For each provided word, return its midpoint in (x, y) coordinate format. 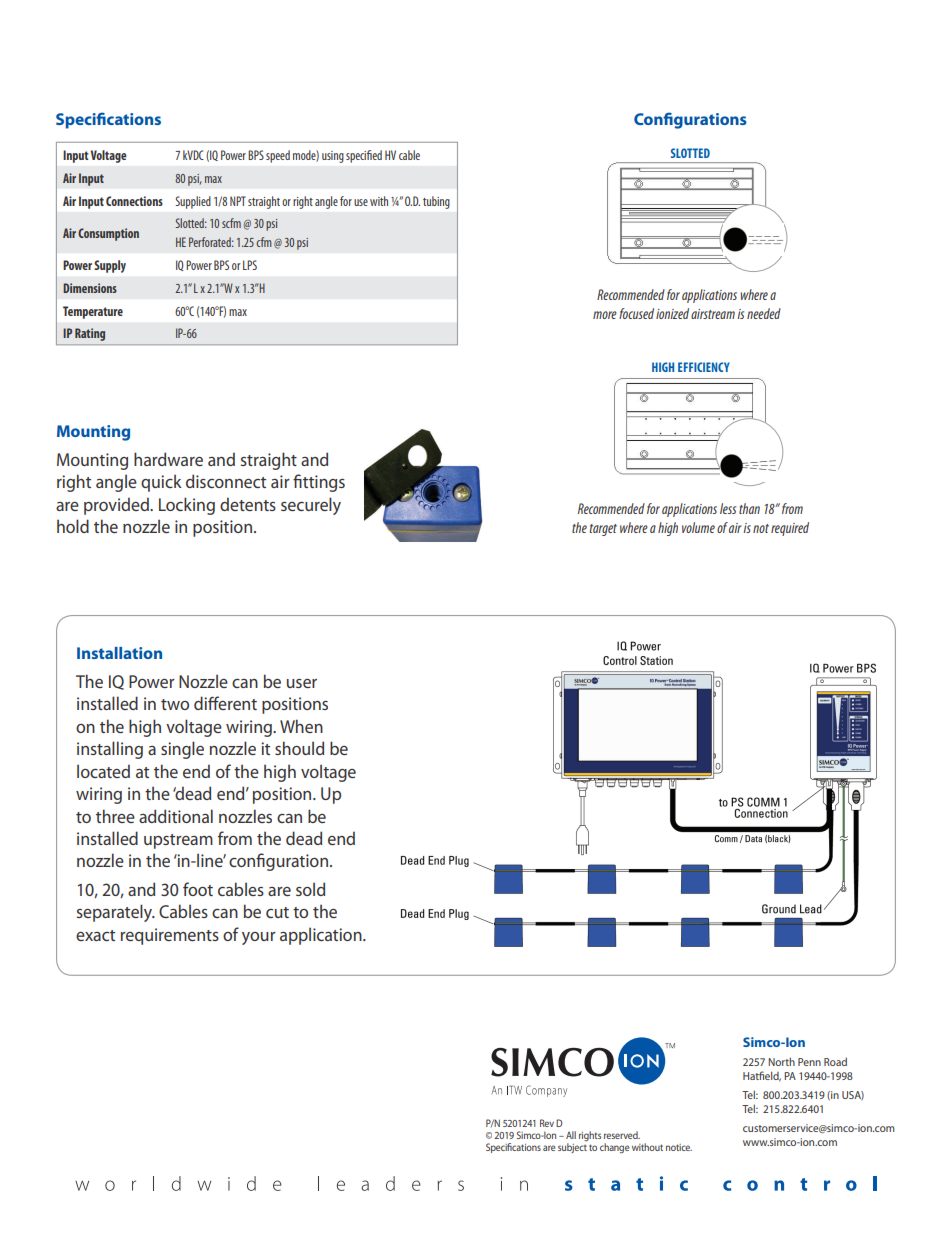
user (302, 683)
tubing (436, 202)
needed (764, 313)
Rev (547, 1123)
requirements (170, 936)
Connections (134, 201)
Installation (119, 653)
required (790, 529)
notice (679, 1147)
